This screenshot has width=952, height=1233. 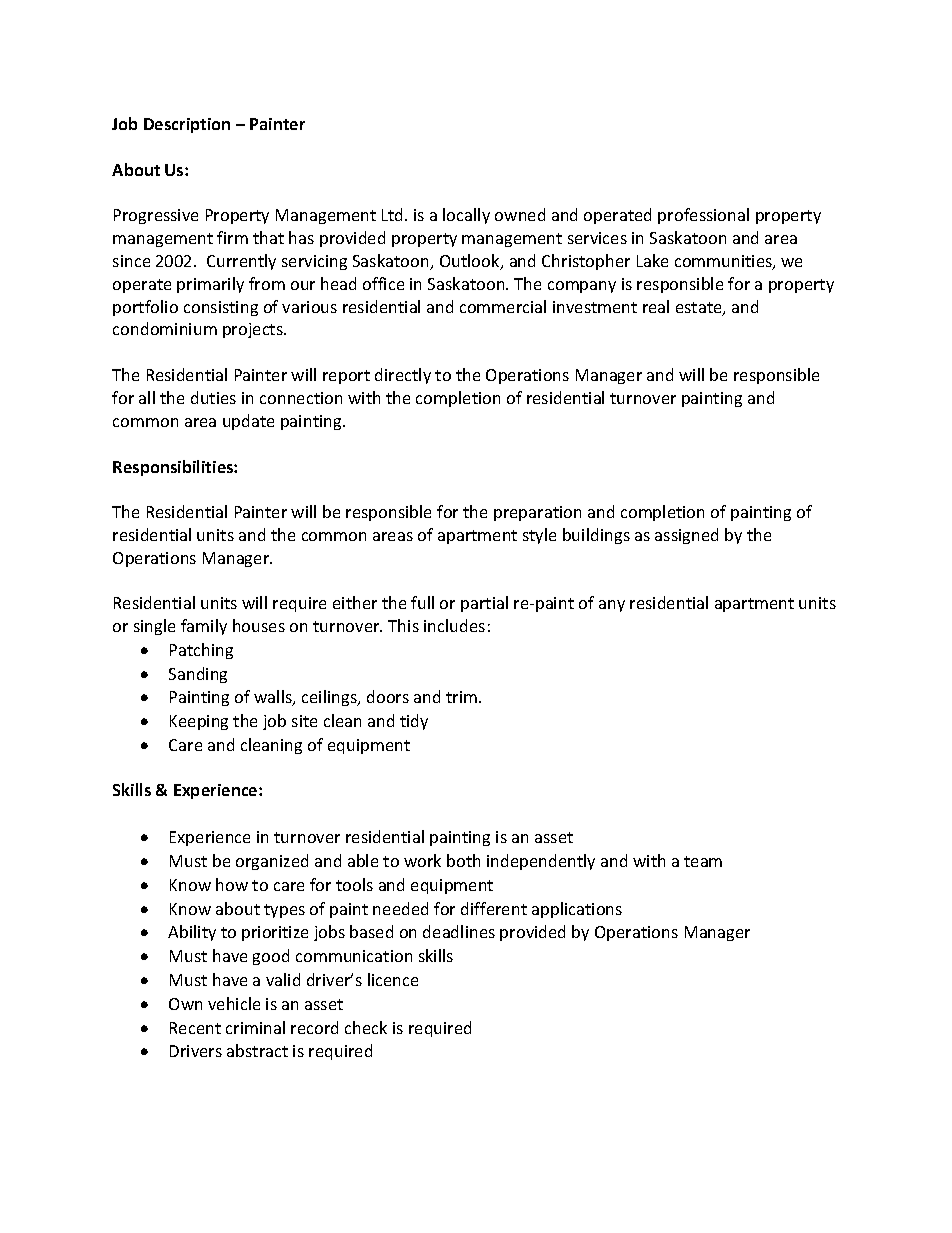 I want to click on professional, so click(x=703, y=216).
